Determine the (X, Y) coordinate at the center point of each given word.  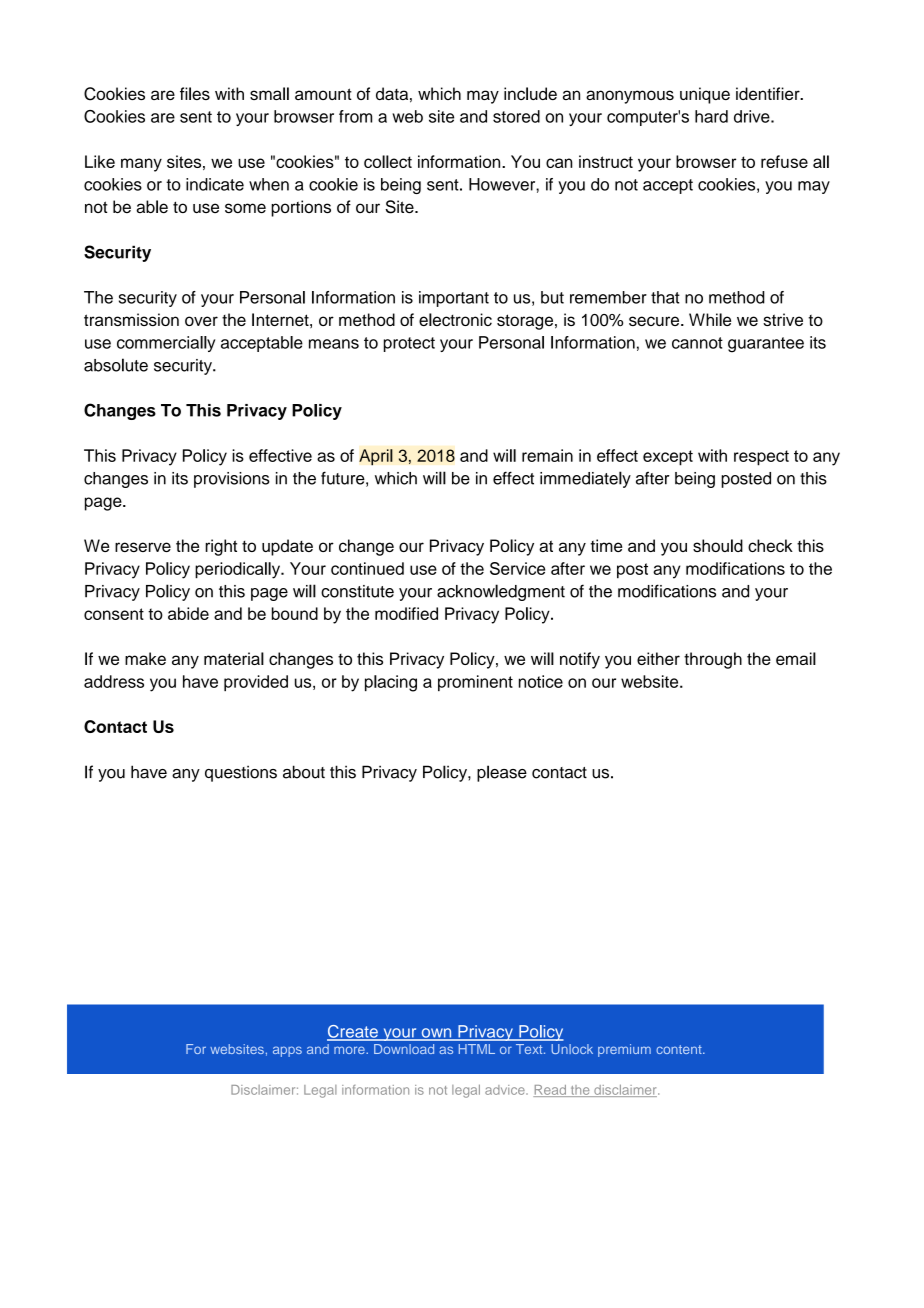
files (195, 93)
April (376, 457)
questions (241, 773)
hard (711, 116)
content (680, 1049)
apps (287, 1051)
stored (516, 116)
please (502, 773)
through (713, 660)
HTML (477, 1049)
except (668, 458)
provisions (232, 480)
